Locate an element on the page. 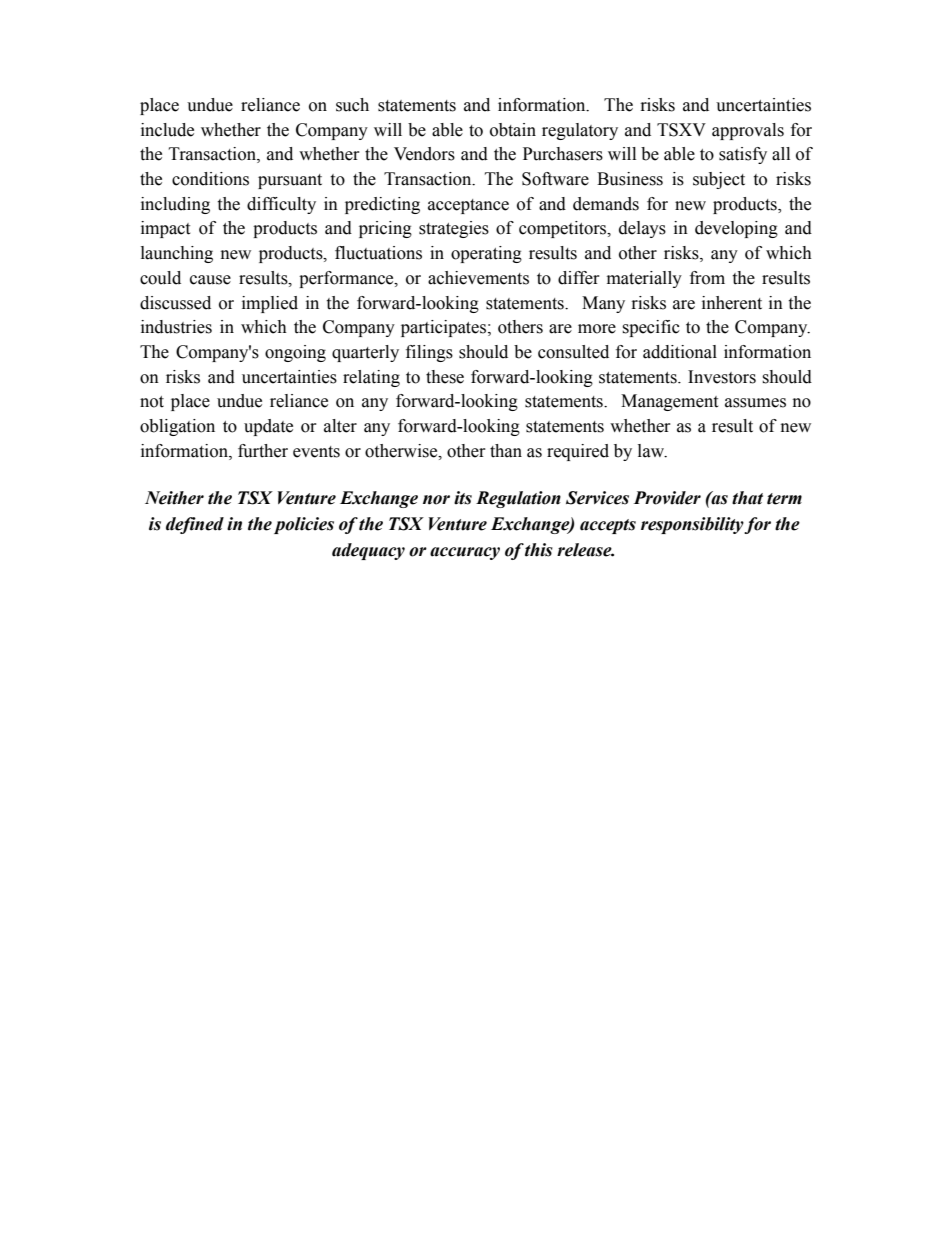 Image resolution: width=952 pixels, height=1233 pixels. accuracy is located at coordinates (465, 553).
